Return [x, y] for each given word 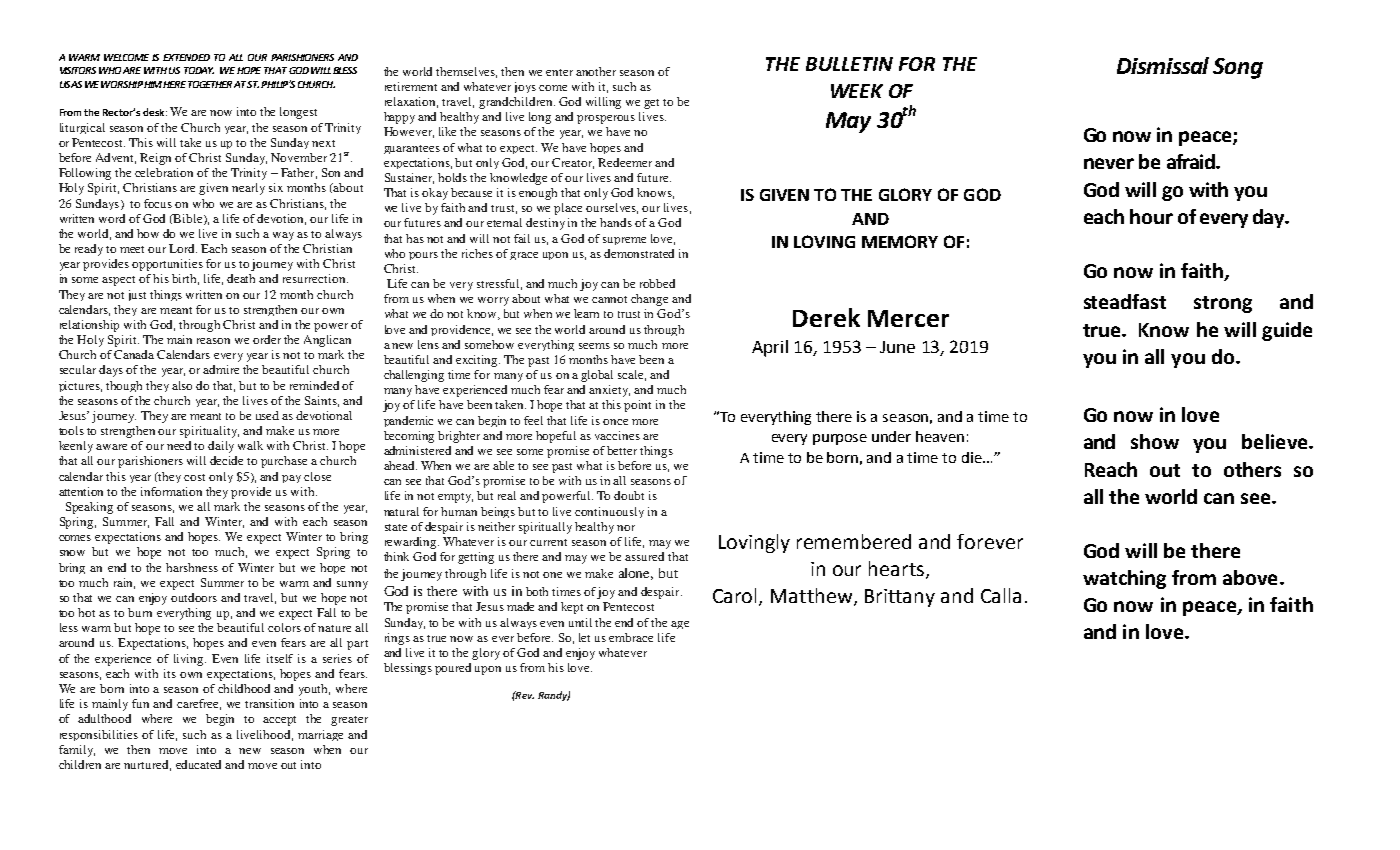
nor [626, 528]
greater [349, 721]
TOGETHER [210, 84]
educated [198, 764]
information [171, 491]
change [649, 300]
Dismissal [1163, 65]
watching [1124, 579]
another [596, 71]
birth [185, 279]
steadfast [1125, 301]
